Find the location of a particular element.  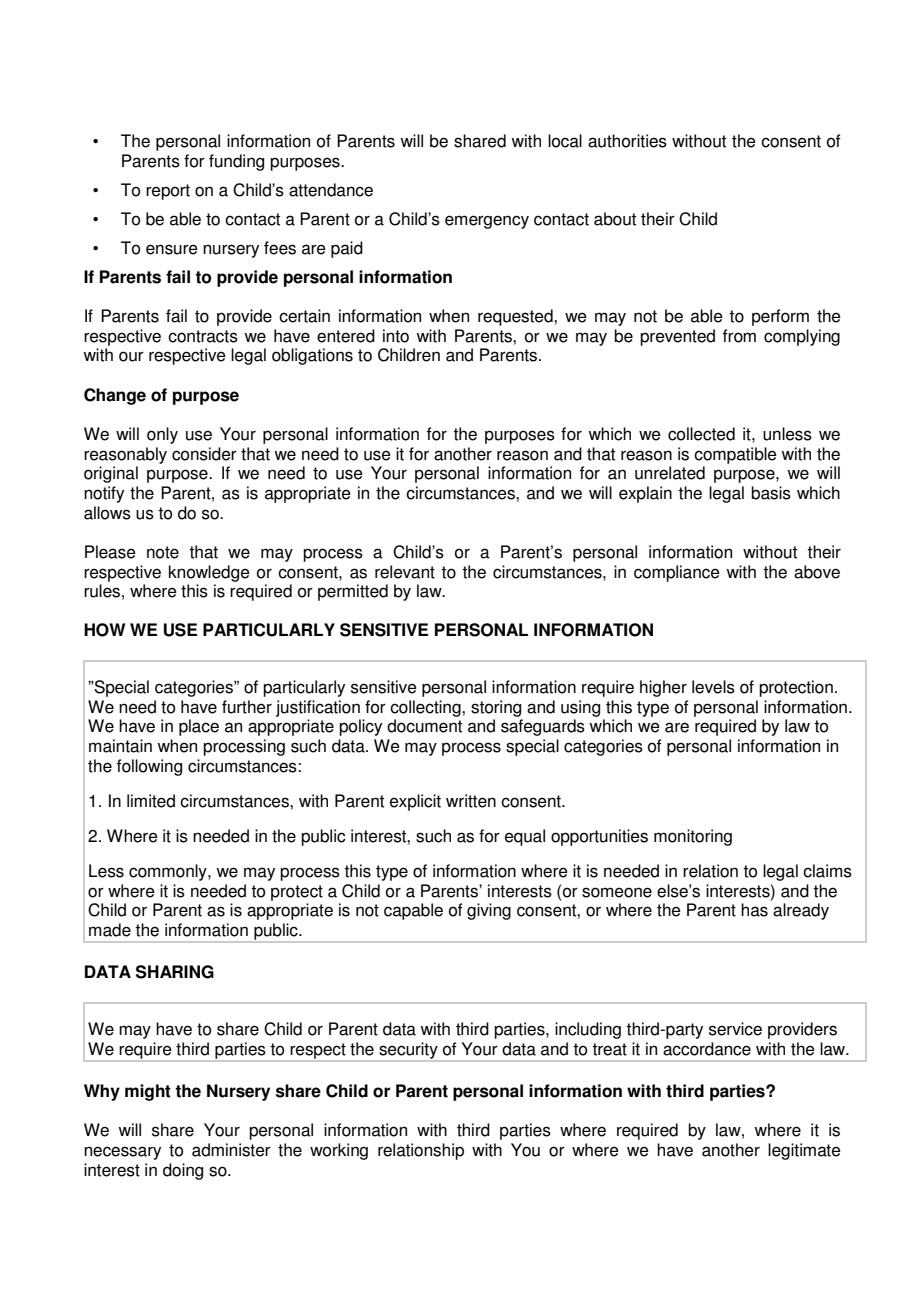

report is located at coordinates (168, 192).
